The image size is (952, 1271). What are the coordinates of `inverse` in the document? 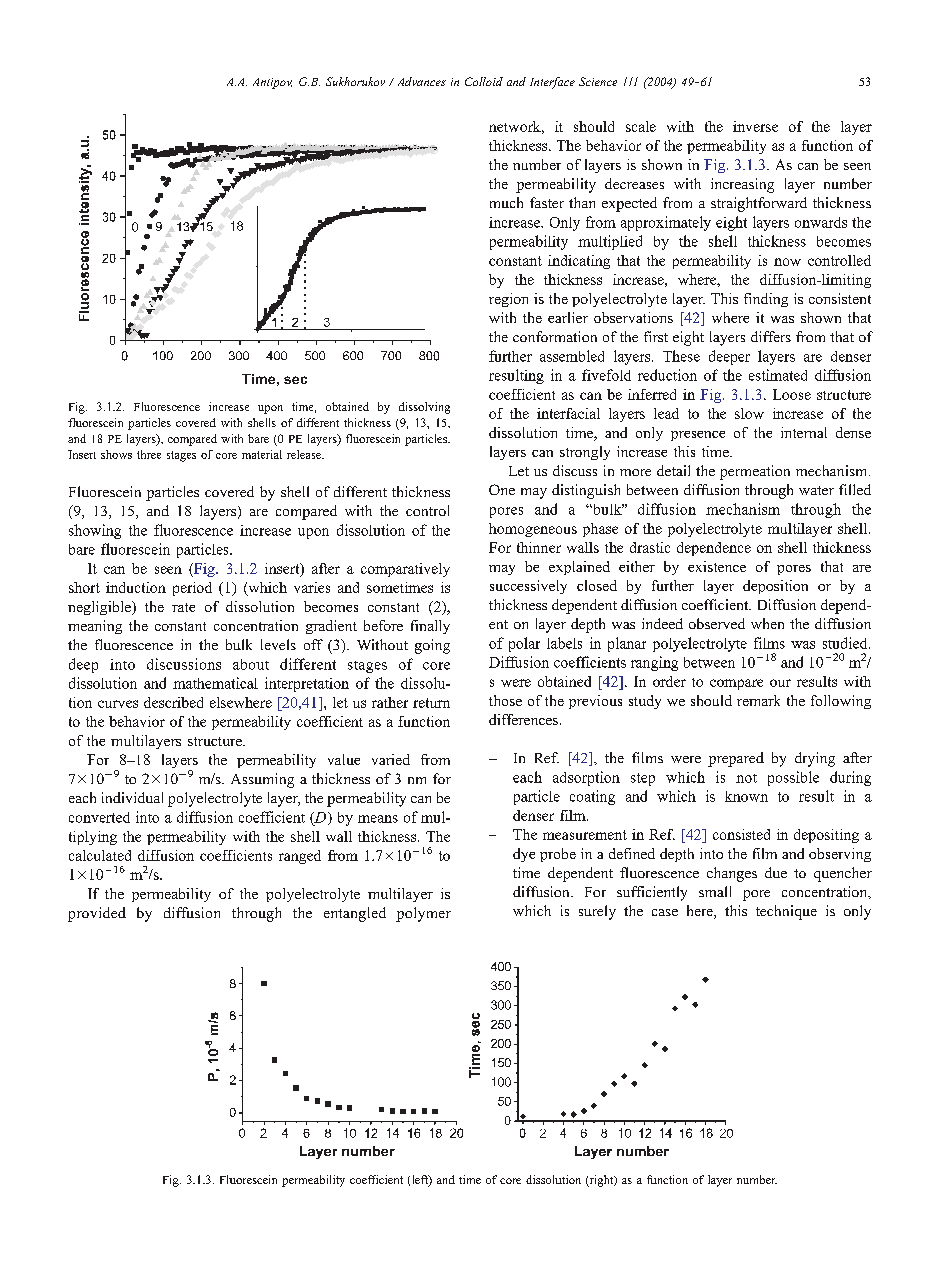 It's located at (755, 126).
